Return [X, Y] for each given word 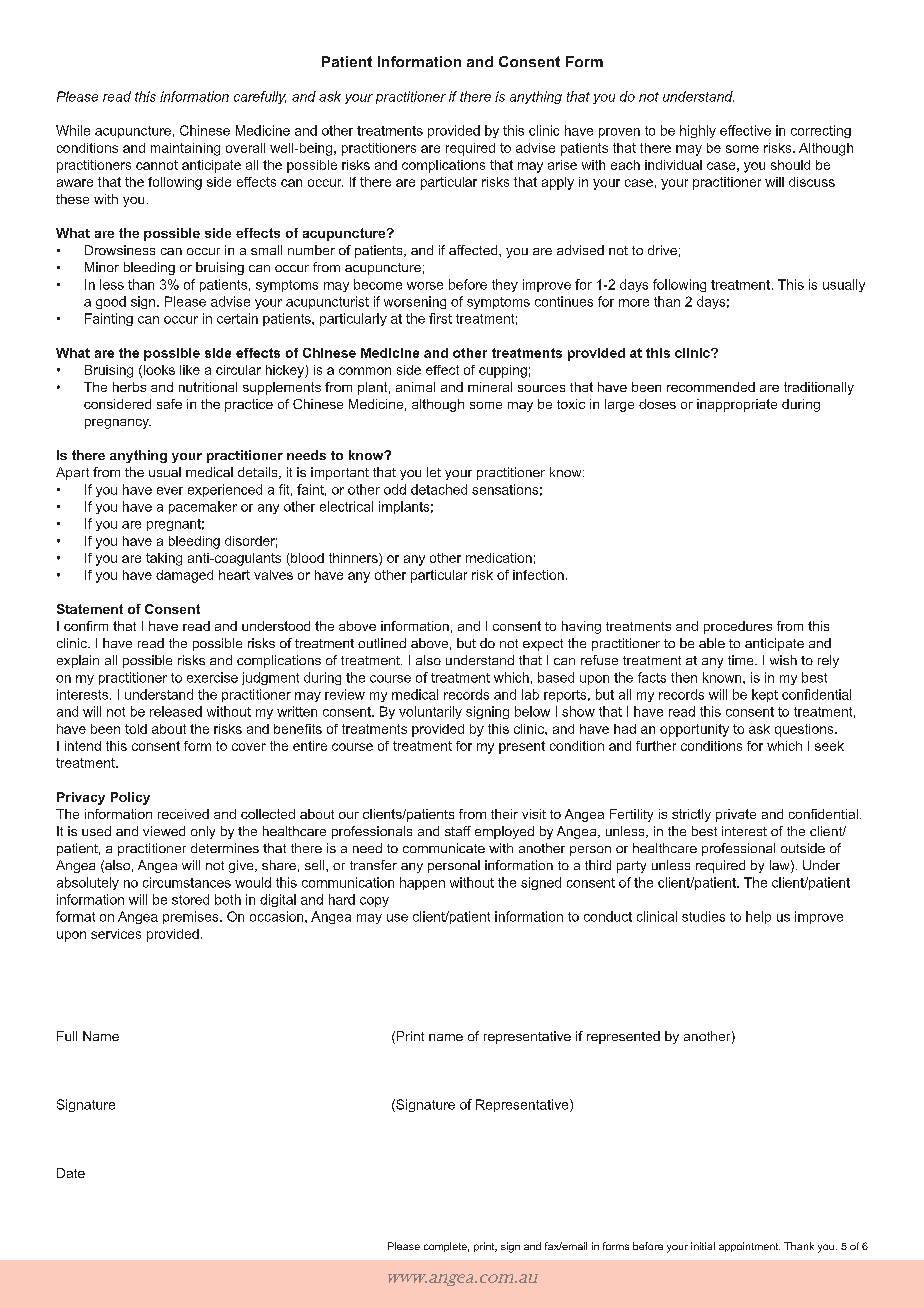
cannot [157, 165]
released [176, 711]
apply [558, 183]
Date [71, 1173]
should [790, 165]
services [116, 934]
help [758, 917]
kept [765, 695]
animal [415, 387]
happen [422, 883]
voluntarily [430, 712]
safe [169, 404]
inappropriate [737, 405]
